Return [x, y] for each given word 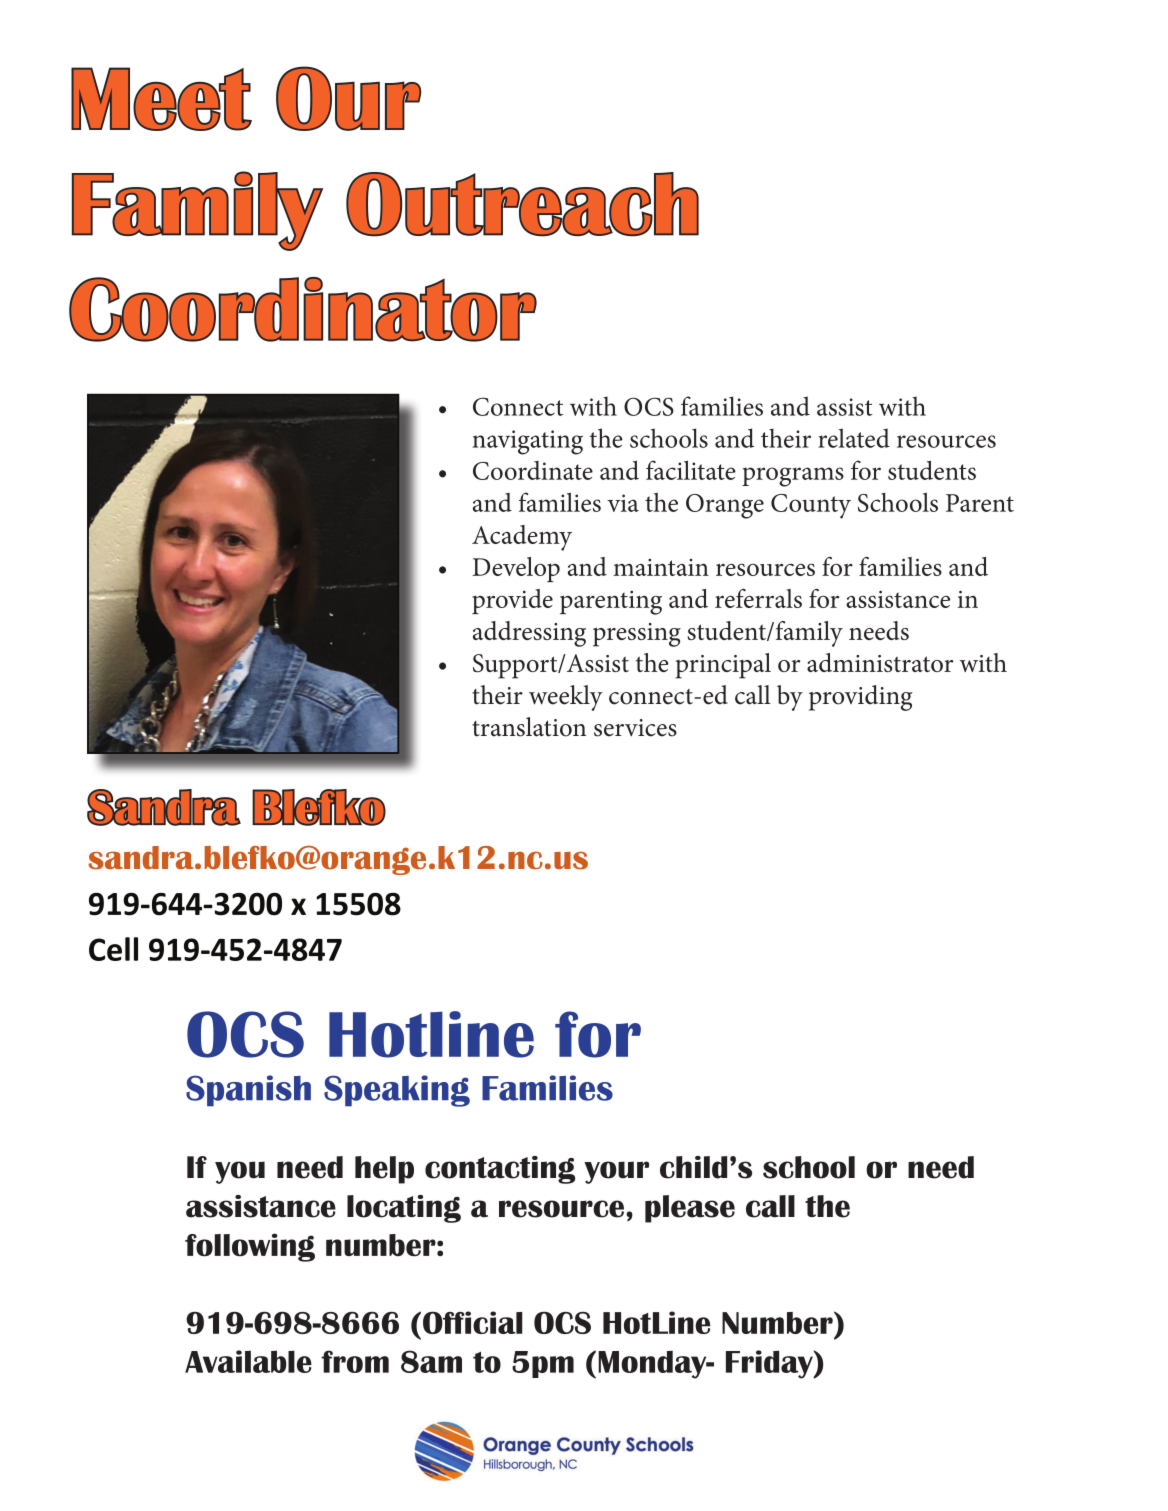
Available [248, 1361]
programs [793, 477]
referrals [758, 598]
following [250, 1247]
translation [529, 727]
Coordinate [533, 470]
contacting [500, 1170]
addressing [529, 634]
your [616, 1172]
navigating [527, 442]
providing [861, 698]
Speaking [397, 1091]
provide [512, 601]
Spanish [248, 1091]
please [690, 1209]
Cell [113, 949]
